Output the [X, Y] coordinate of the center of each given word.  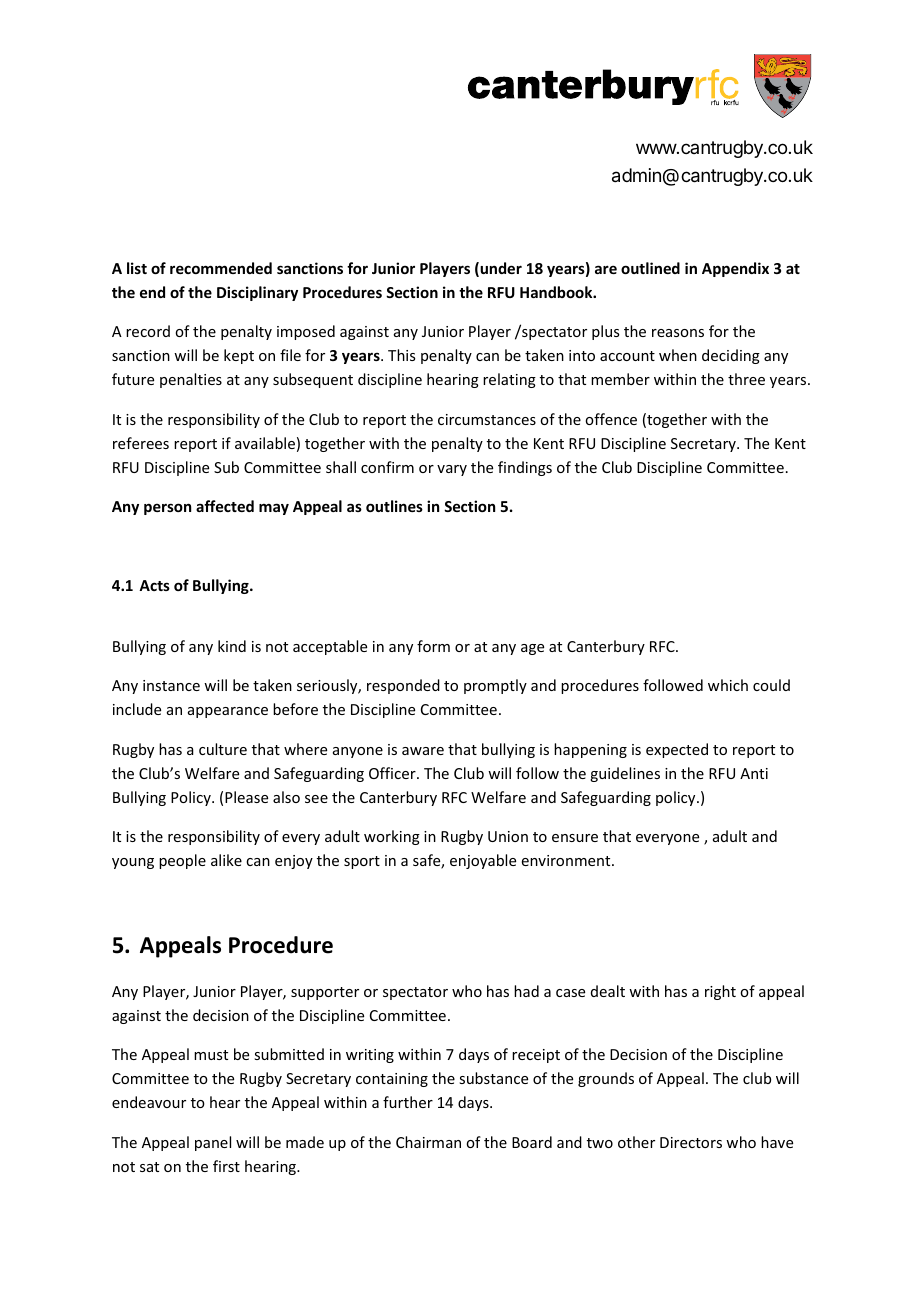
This [401, 355]
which [728, 685]
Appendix [735, 269]
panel [213, 1143]
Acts [154, 585]
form [433, 646]
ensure [575, 838]
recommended [221, 268]
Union [508, 836]
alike [226, 860]
